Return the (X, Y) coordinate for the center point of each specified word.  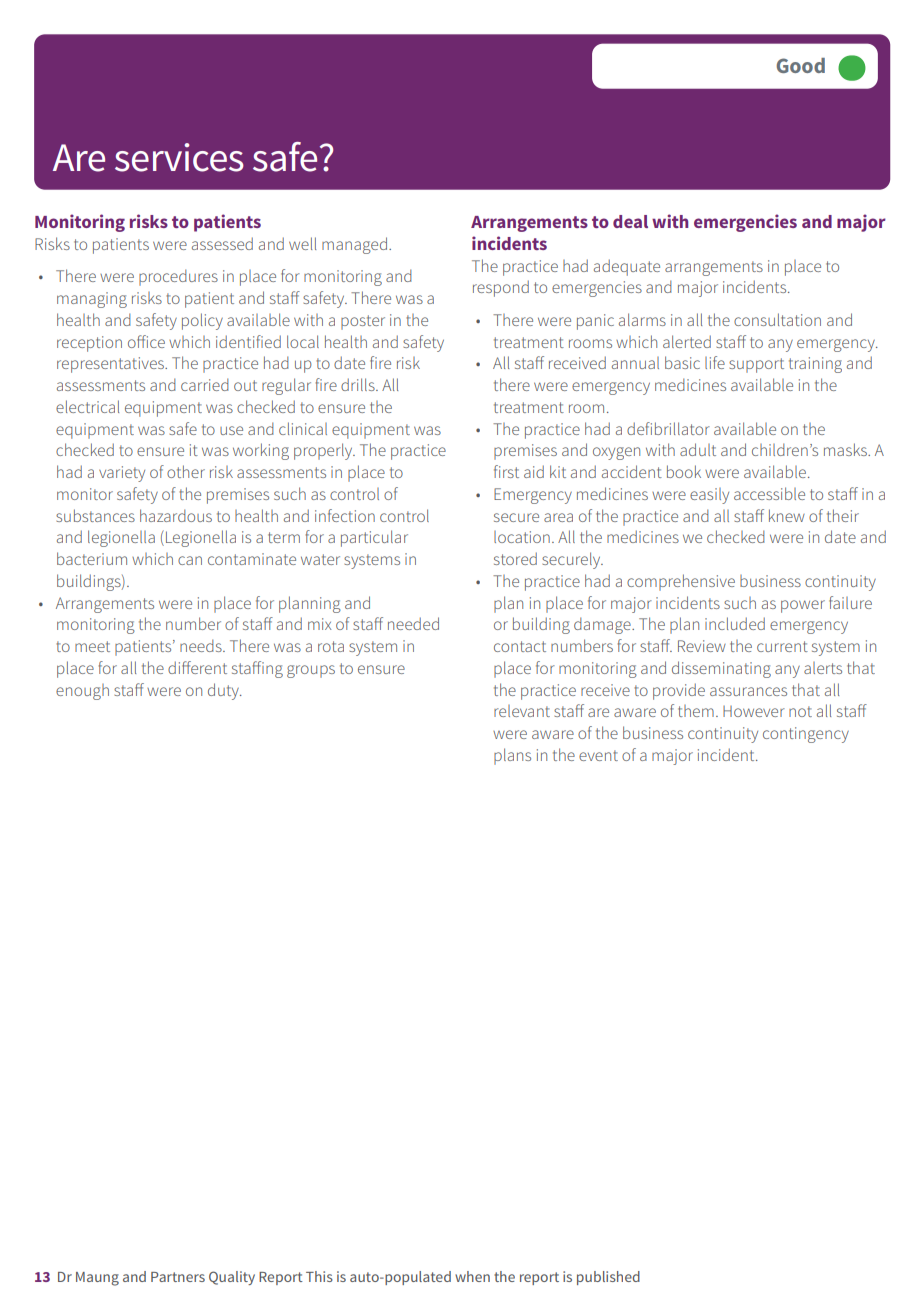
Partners (178, 1277)
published (608, 1278)
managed (354, 245)
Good (801, 65)
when (472, 1276)
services (179, 157)
